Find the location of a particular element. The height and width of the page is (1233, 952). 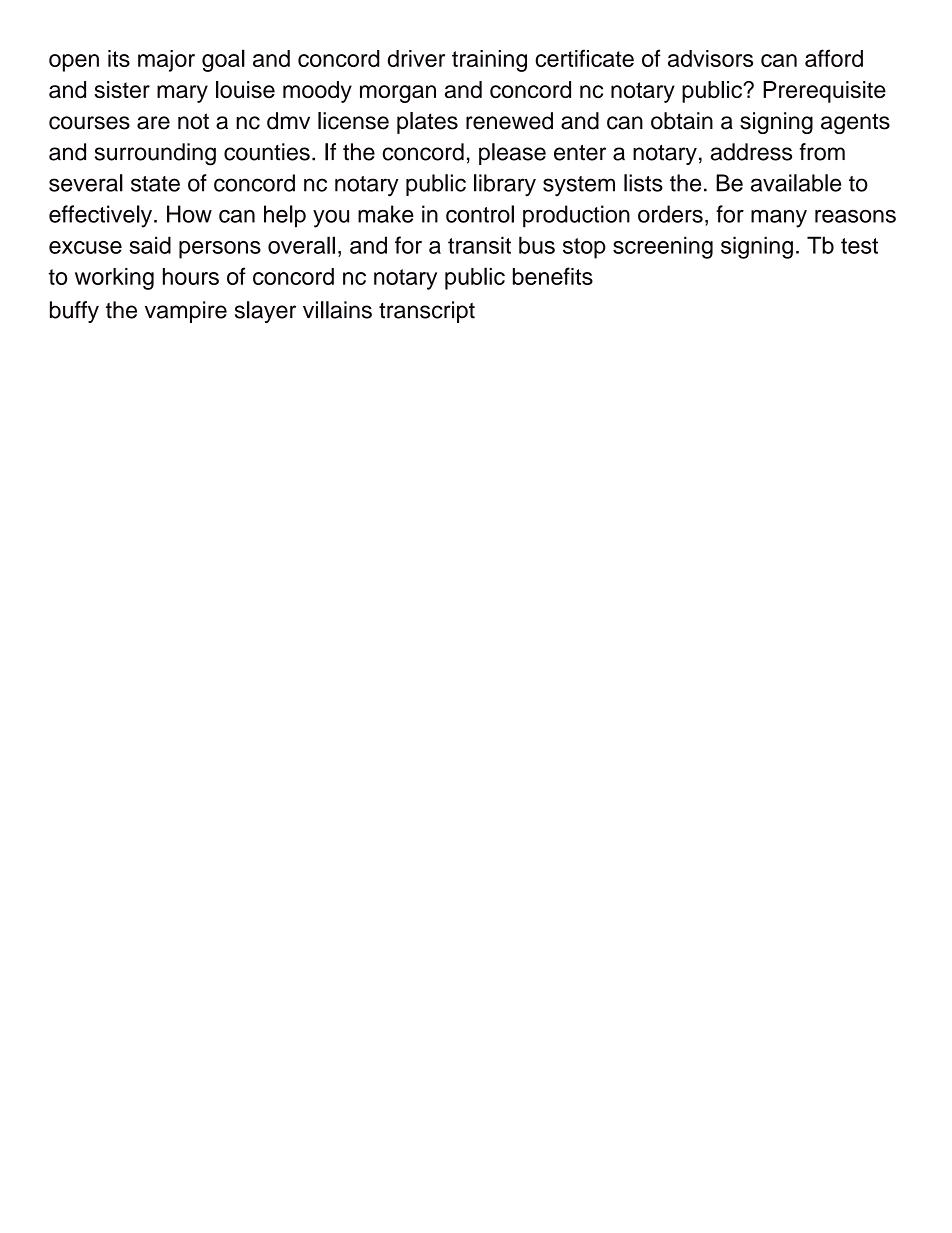

transit is located at coordinates (479, 245).
